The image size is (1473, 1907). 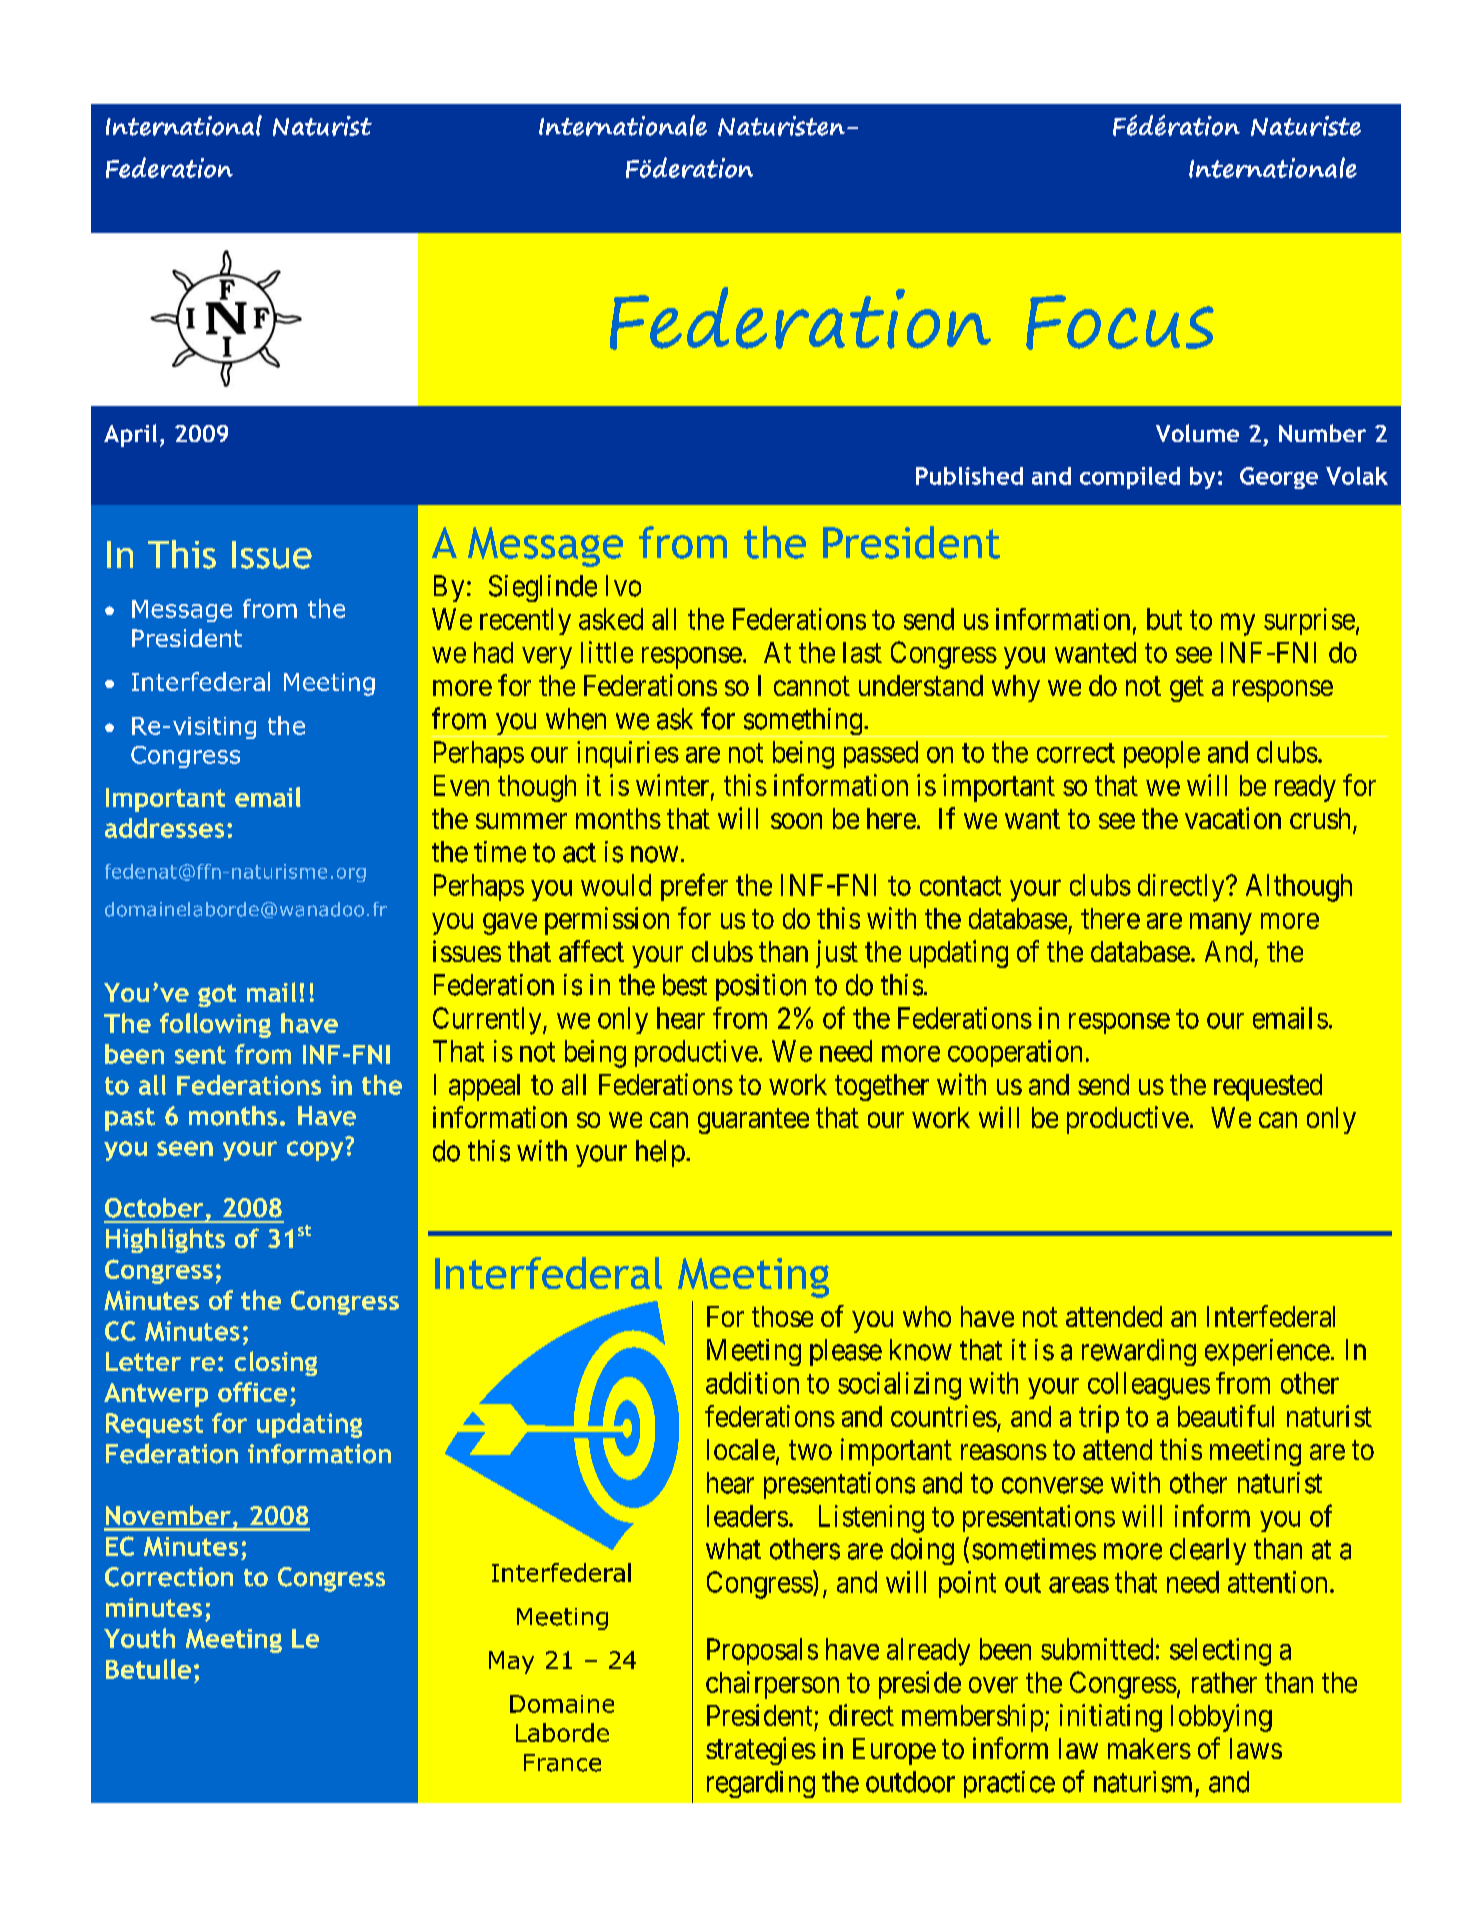 What do you see at coordinates (215, 1025) in the screenshot?
I see `following` at bounding box center [215, 1025].
